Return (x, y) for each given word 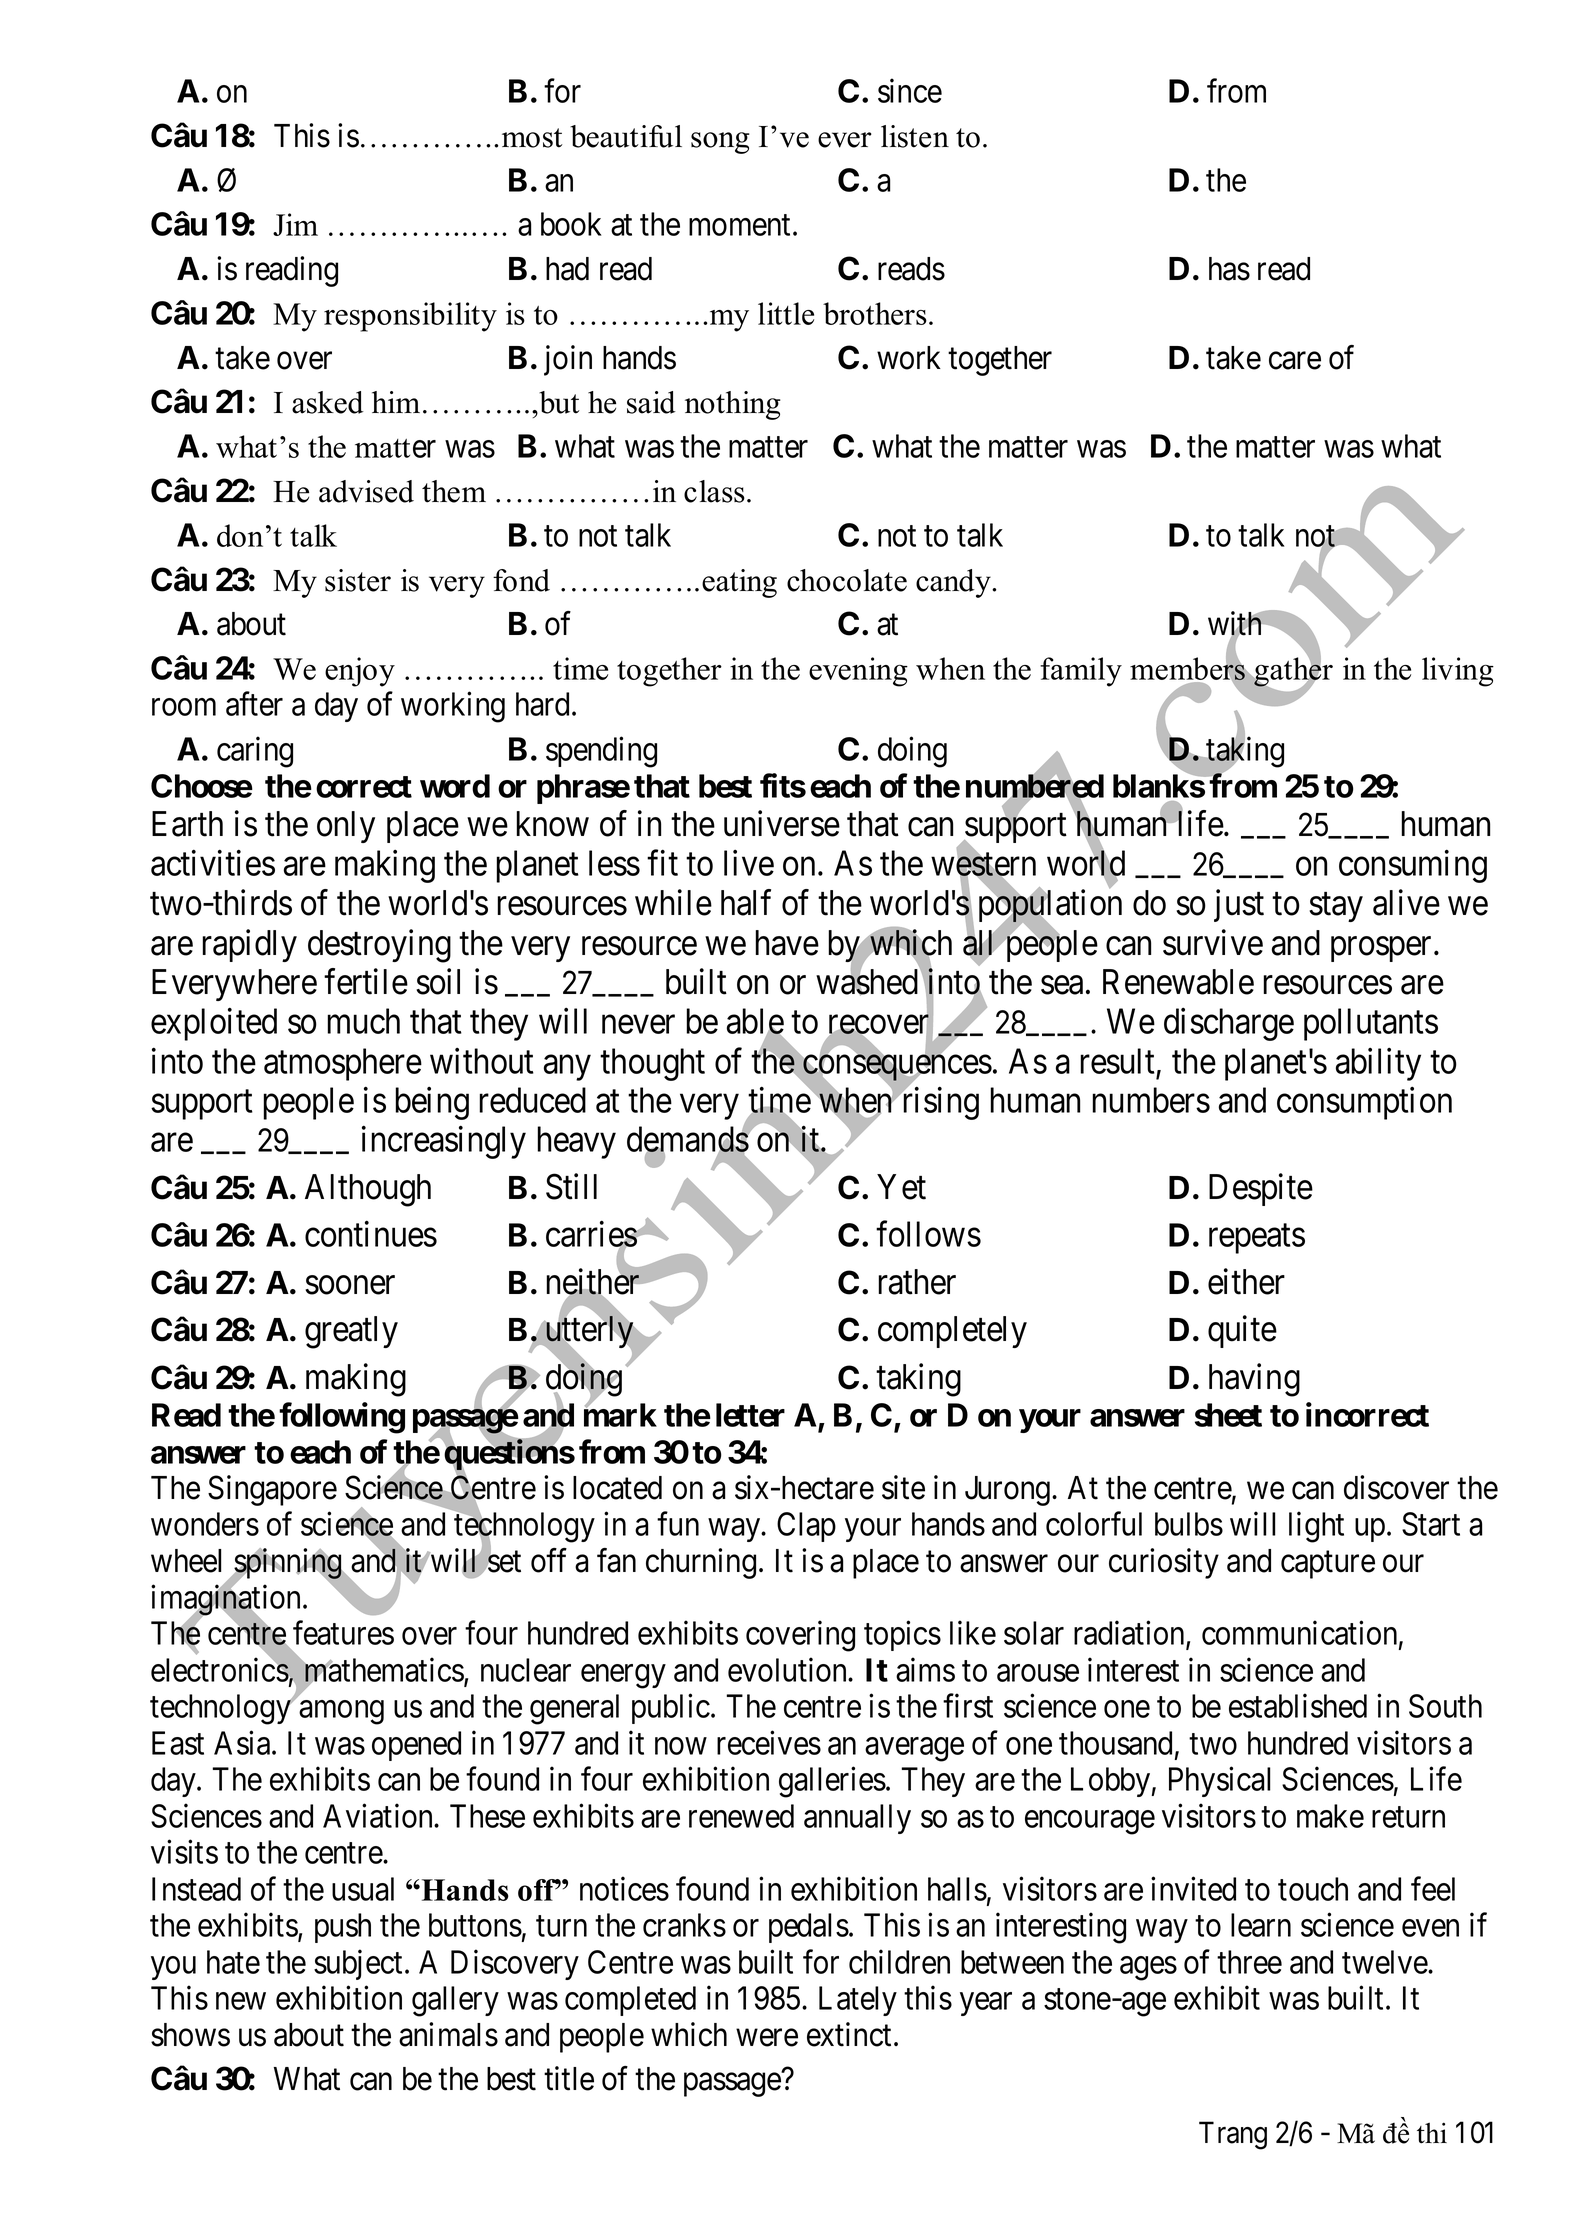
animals (448, 2034)
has (1229, 269)
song (720, 143)
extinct (849, 2034)
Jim (295, 224)
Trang (1233, 2136)
